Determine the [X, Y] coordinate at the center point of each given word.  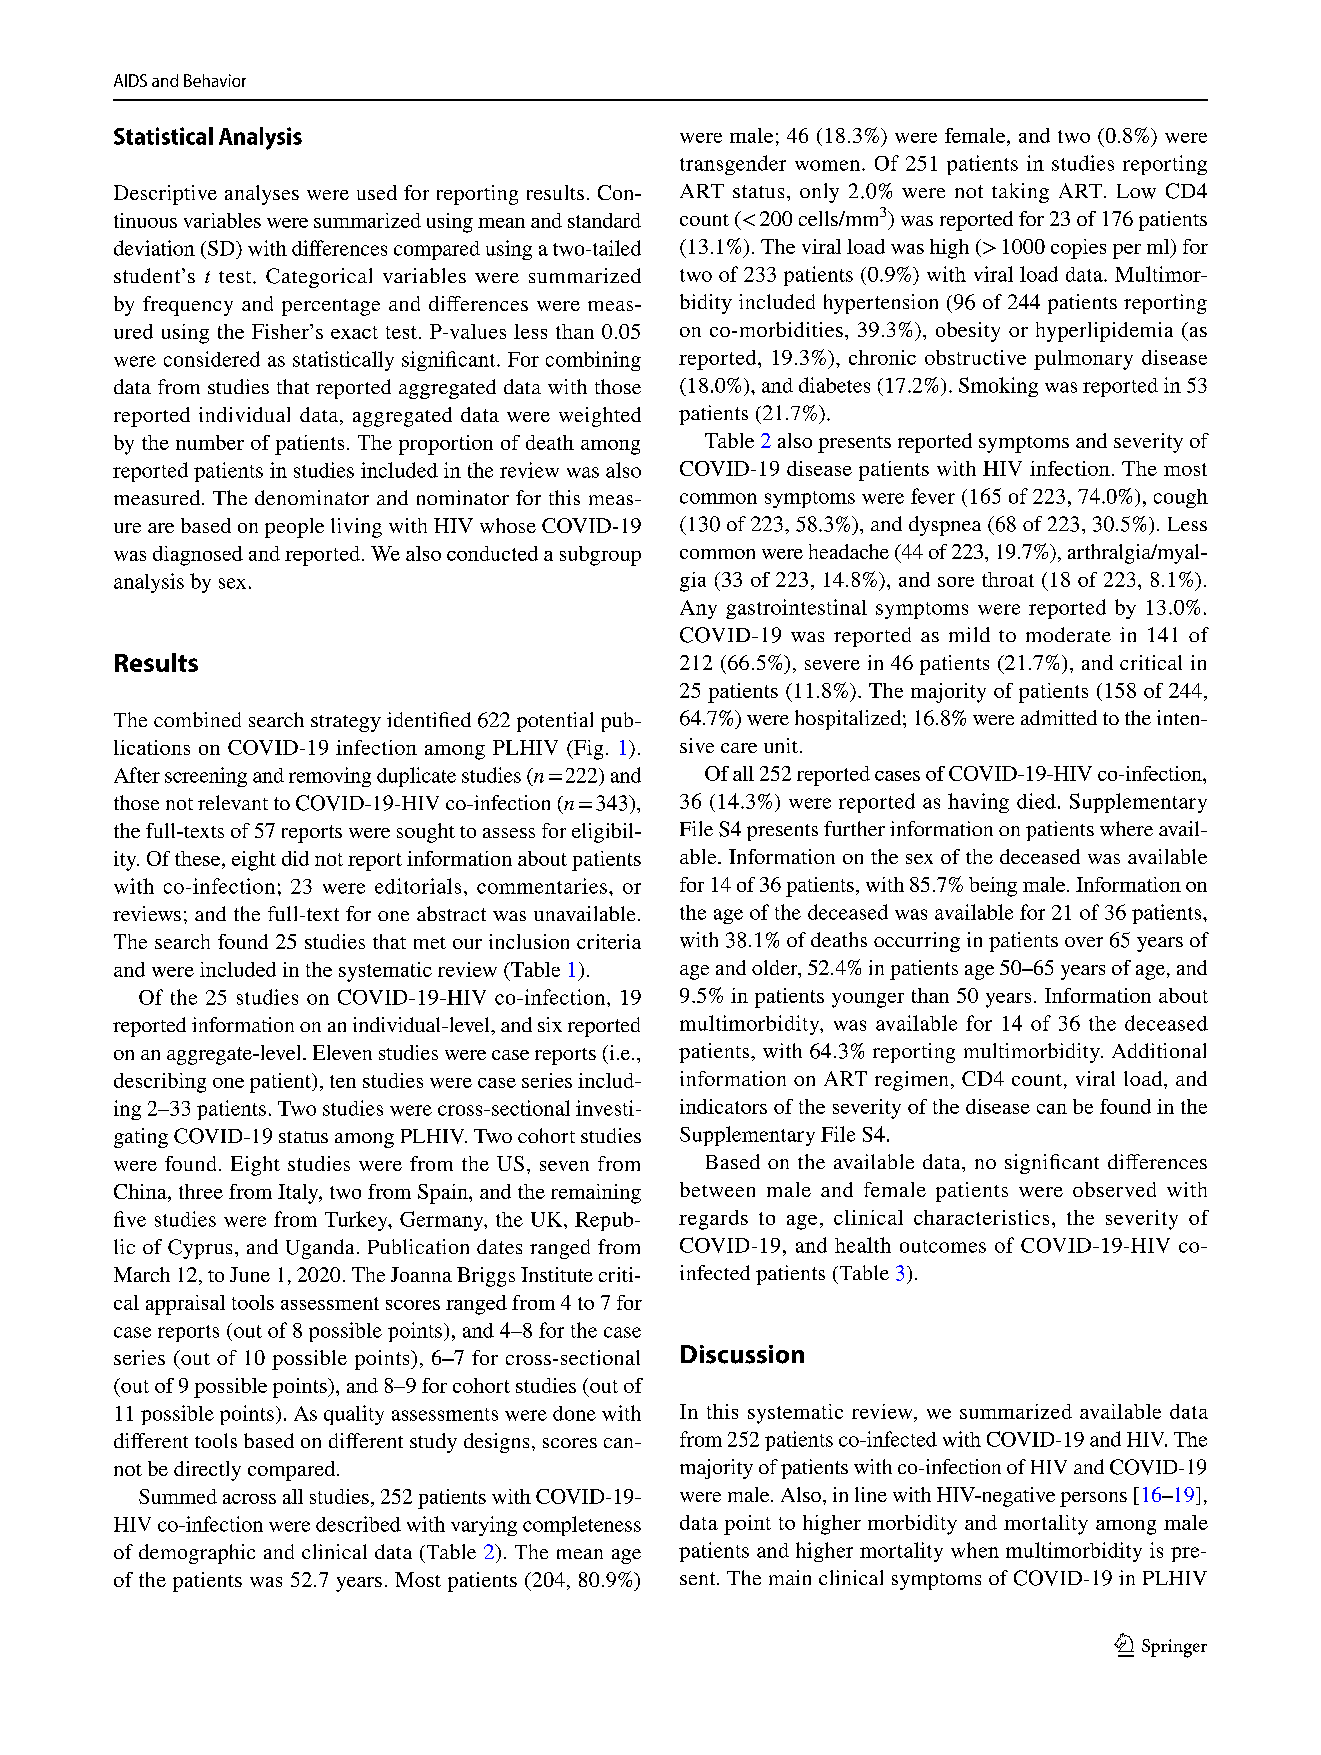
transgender [733, 165]
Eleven [342, 1052]
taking [1020, 193]
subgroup [600, 556]
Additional [1159, 1050]
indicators [723, 1106]
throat [1008, 579]
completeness [582, 1526]
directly [207, 1471]
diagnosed [198, 556]
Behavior [215, 80]
